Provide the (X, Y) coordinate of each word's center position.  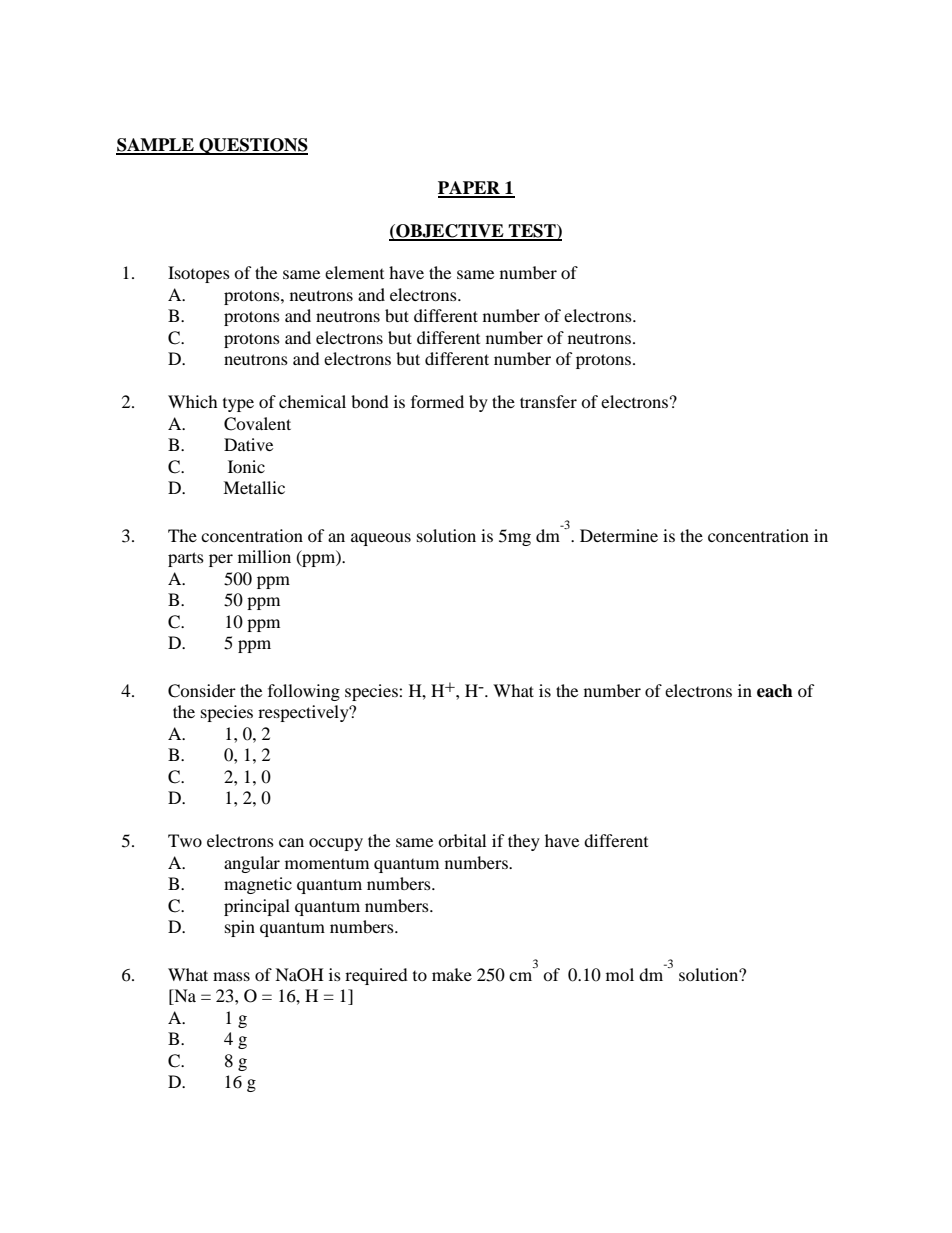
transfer (548, 401)
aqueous (381, 539)
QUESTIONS (252, 146)
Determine (619, 535)
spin (240, 928)
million (264, 556)
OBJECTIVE (450, 232)
